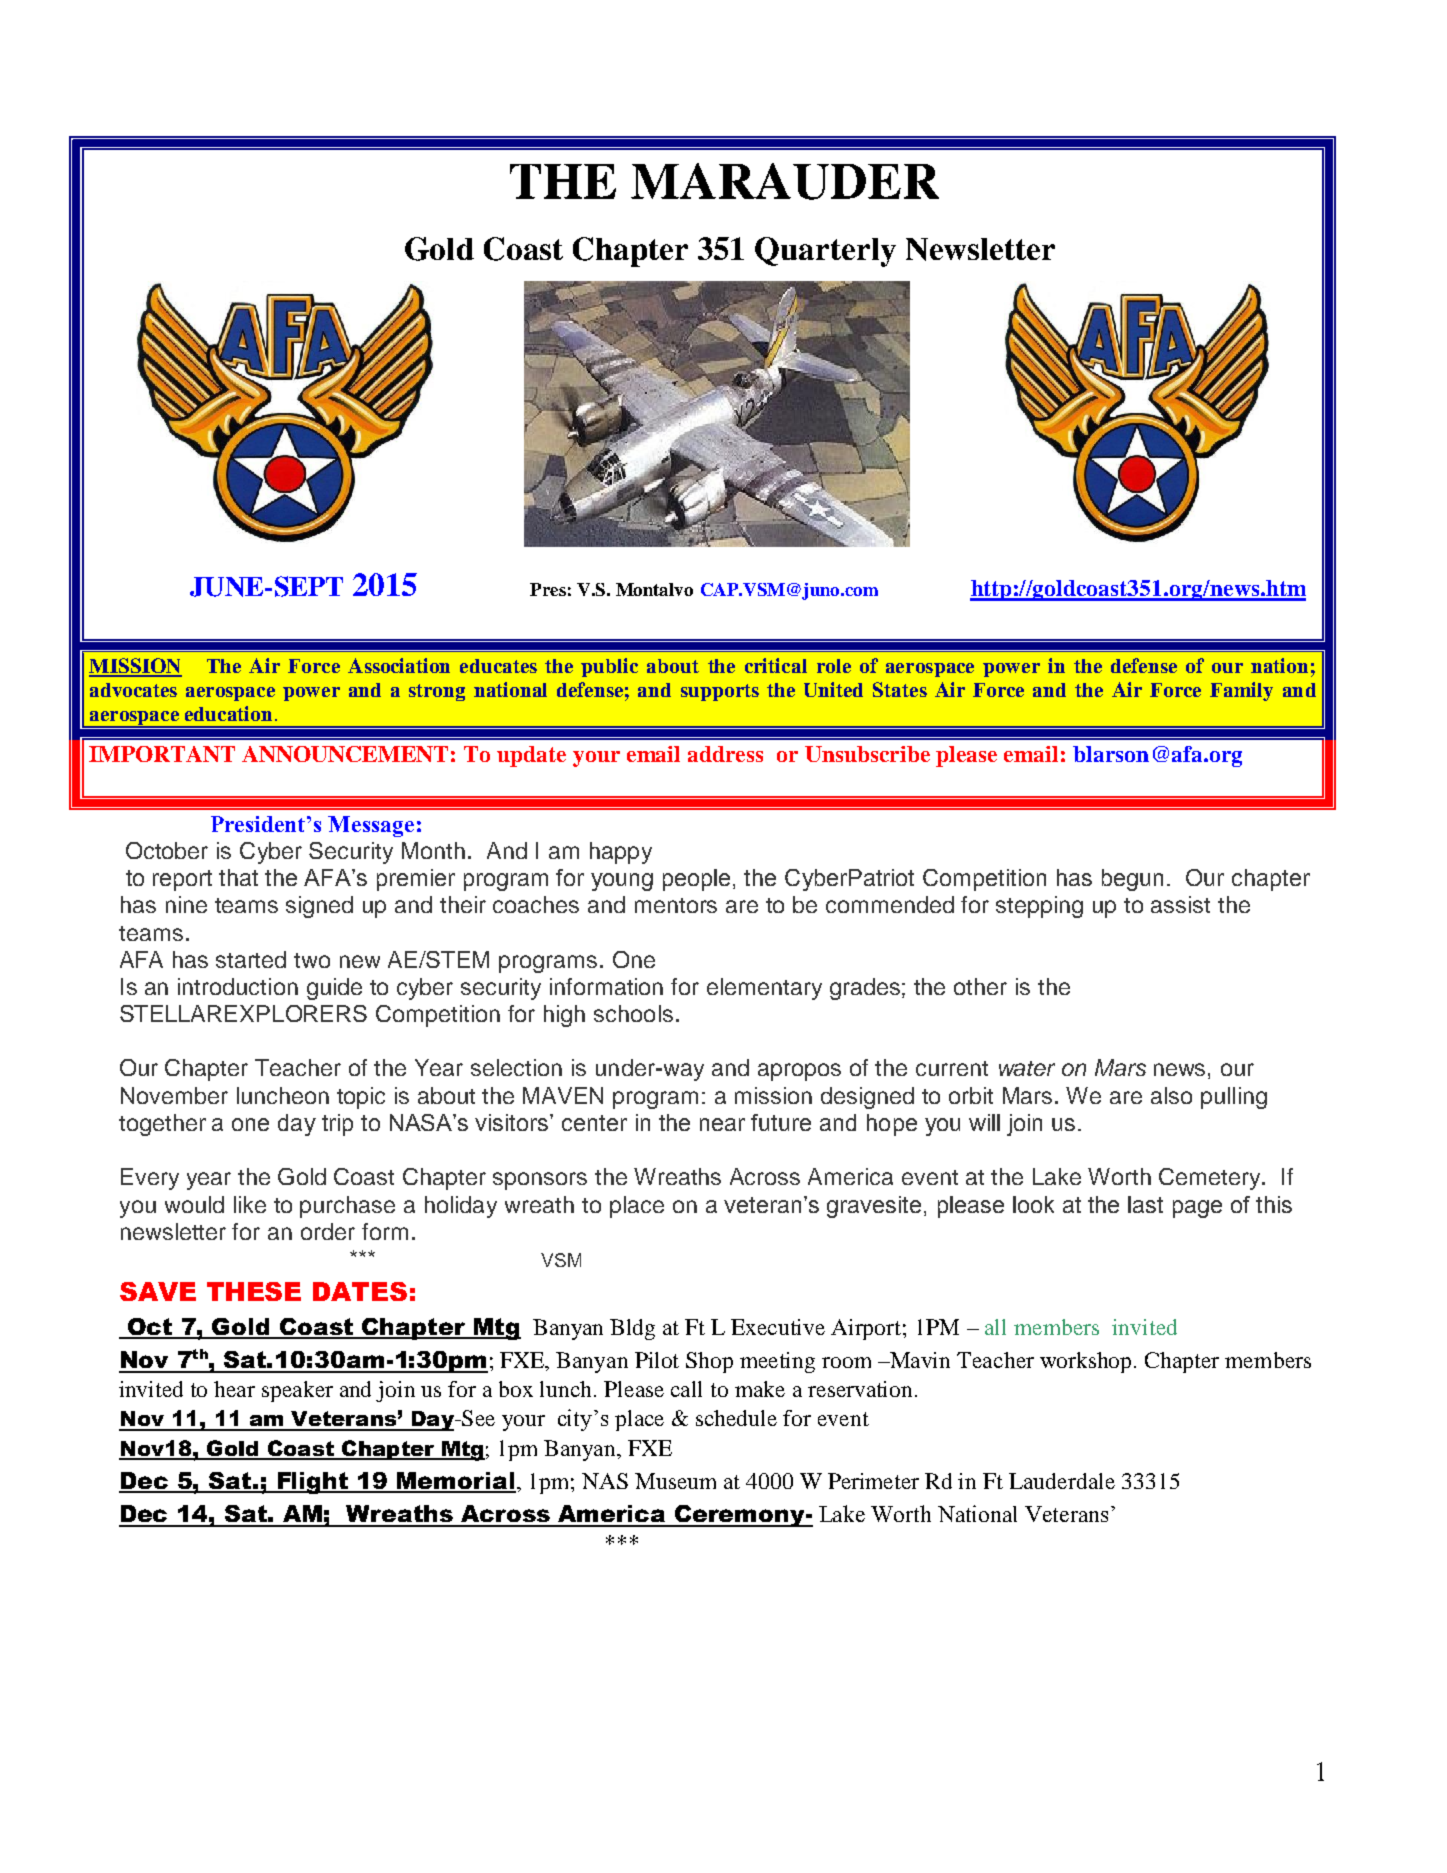 The image size is (1447, 1873). I want to click on begun, so click(1132, 880).
